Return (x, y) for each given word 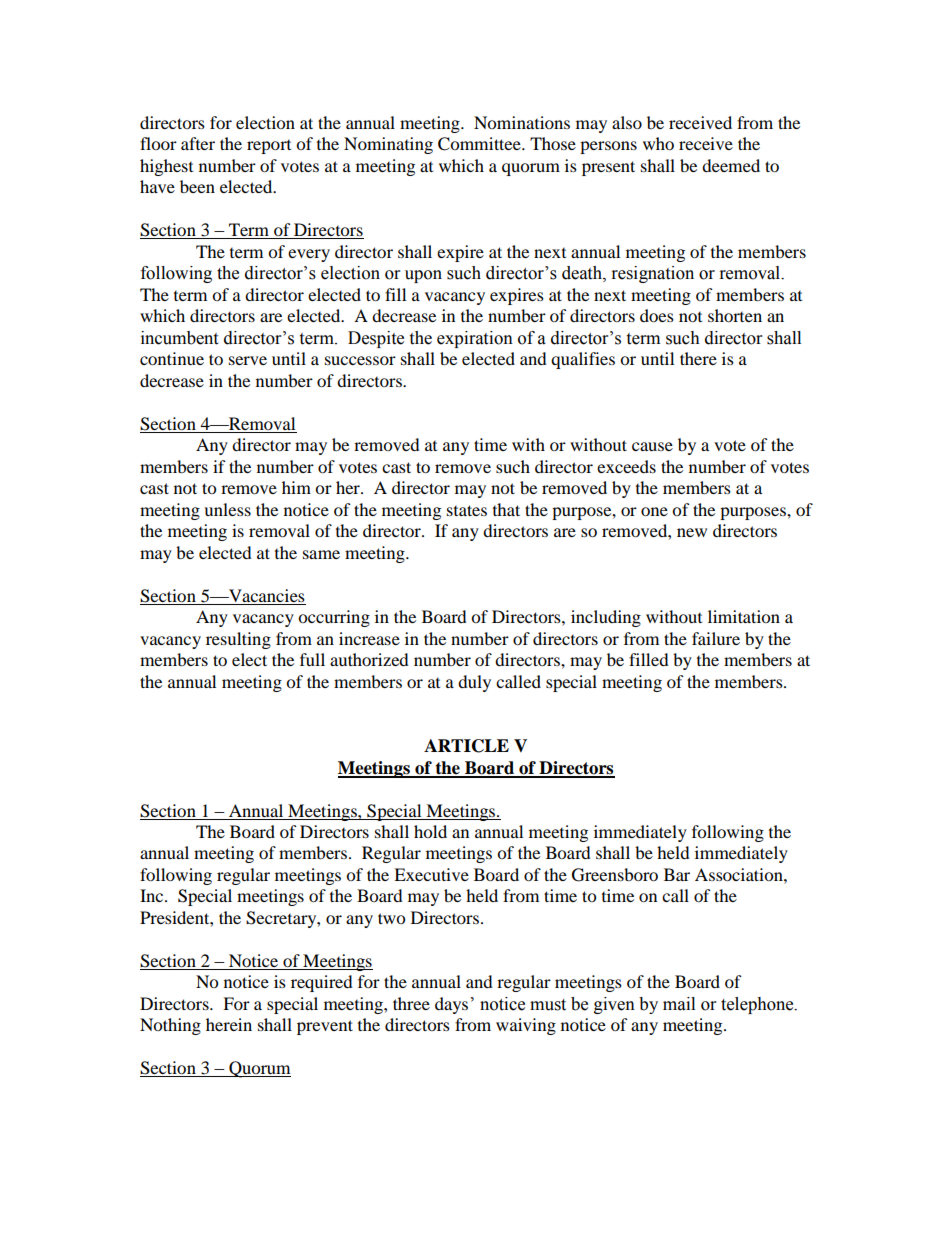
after (198, 143)
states (467, 510)
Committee (480, 144)
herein (229, 1024)
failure (716, 638)
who (658, 143)
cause (652, 446)
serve (248, 360)
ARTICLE (466, 746)
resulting (238, 640)
